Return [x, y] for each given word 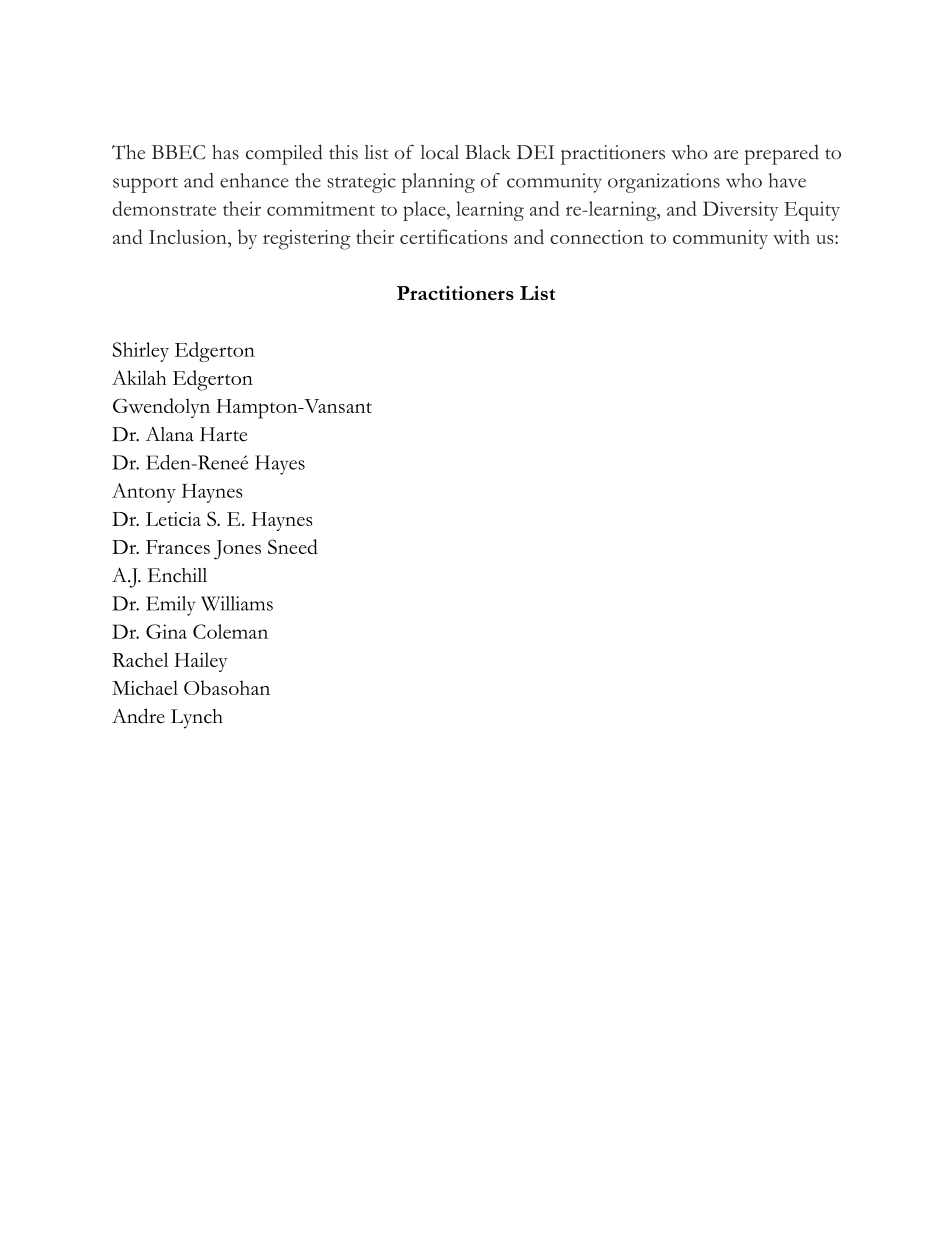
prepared [781, 154]
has [225, 152]
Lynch [197, 719]
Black [488, 152]
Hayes [280, 465]
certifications [454, 236]
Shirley [141, 352]
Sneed [293, 546]
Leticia [173, 519]
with [791, 236]
